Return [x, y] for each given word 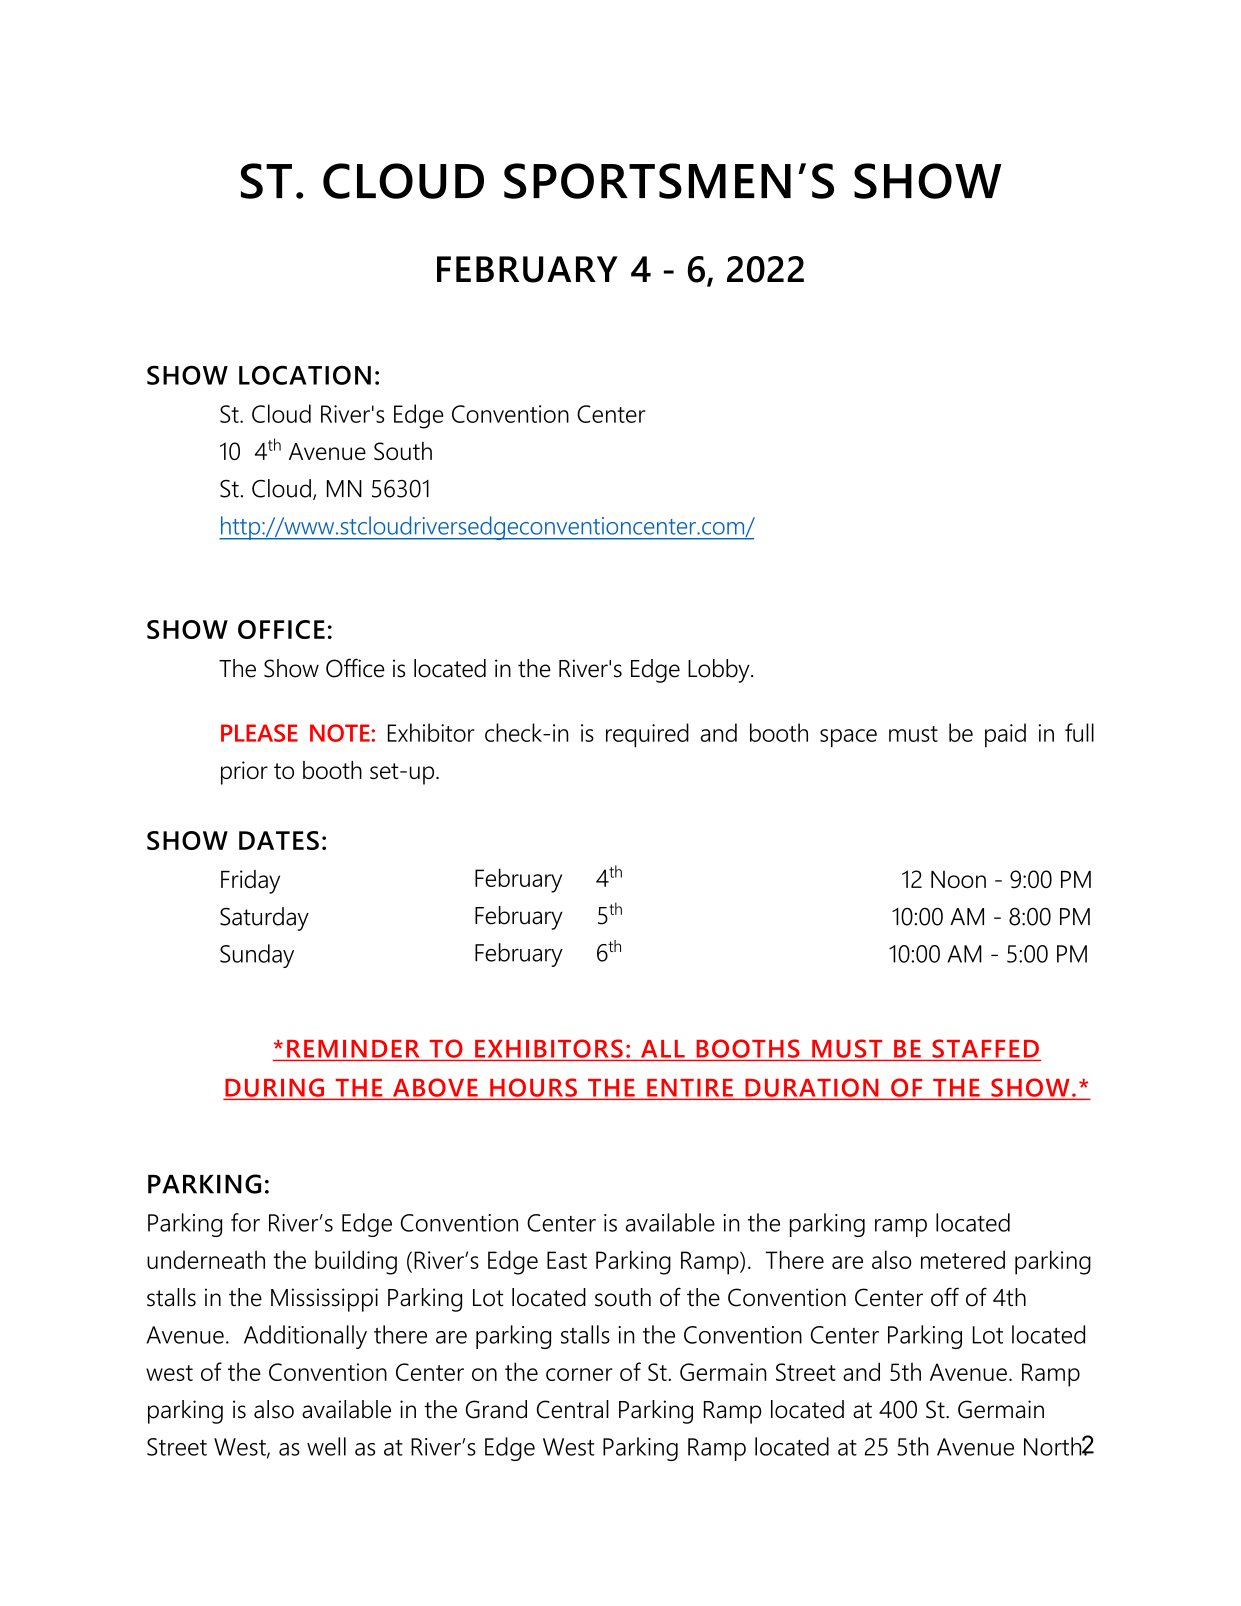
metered [963, 1259]
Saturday [264, 919]
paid [1005, 735]
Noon [958, 879]
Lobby [720, 671]
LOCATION [305, 375]
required [647, 735]
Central [573, 1409]
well [326, 1446]
